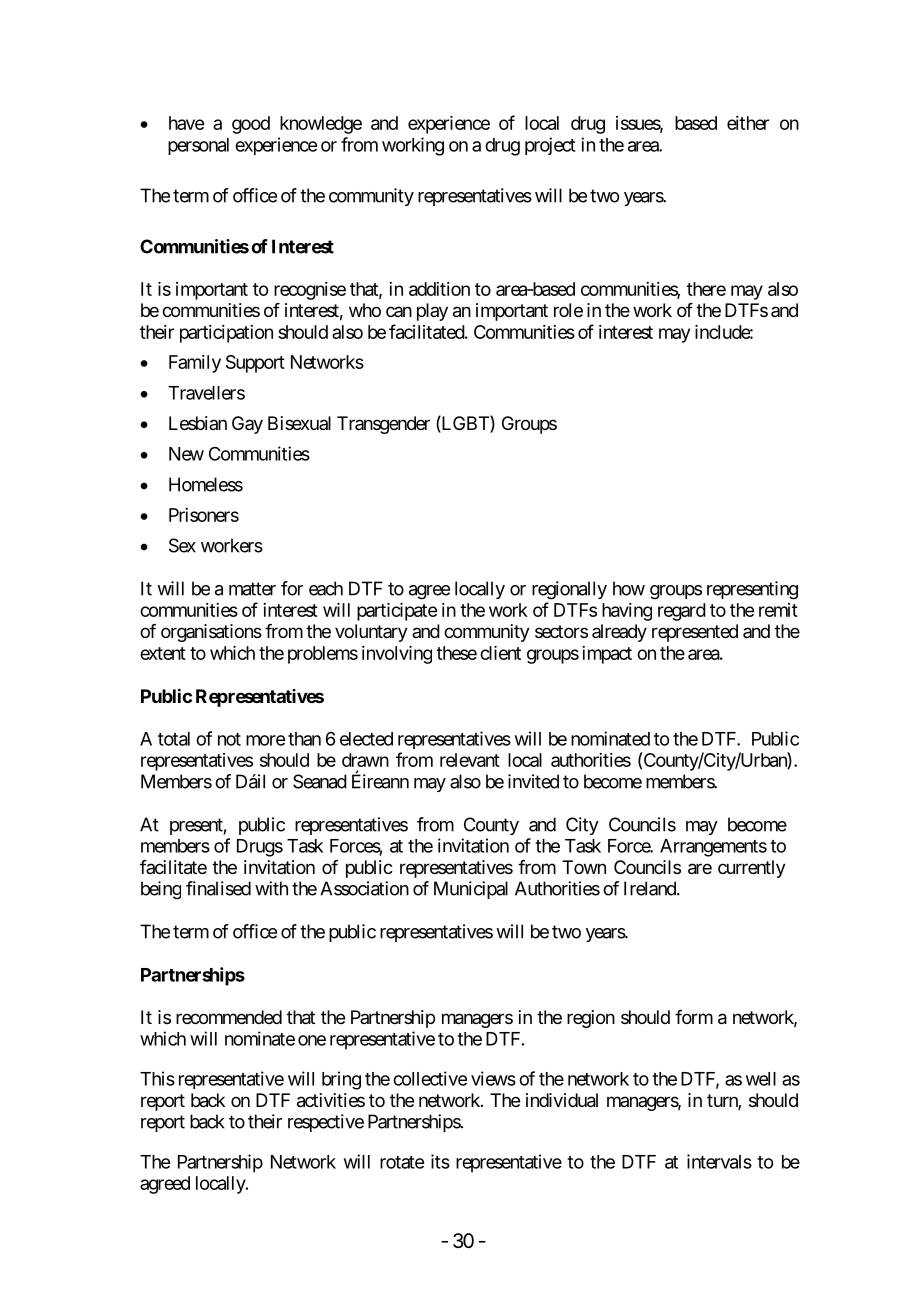 This page has width=924, height=1308. What do you see at coordinates (748, 123) in the page?
I see `either` at bounding box center [748, 123].
